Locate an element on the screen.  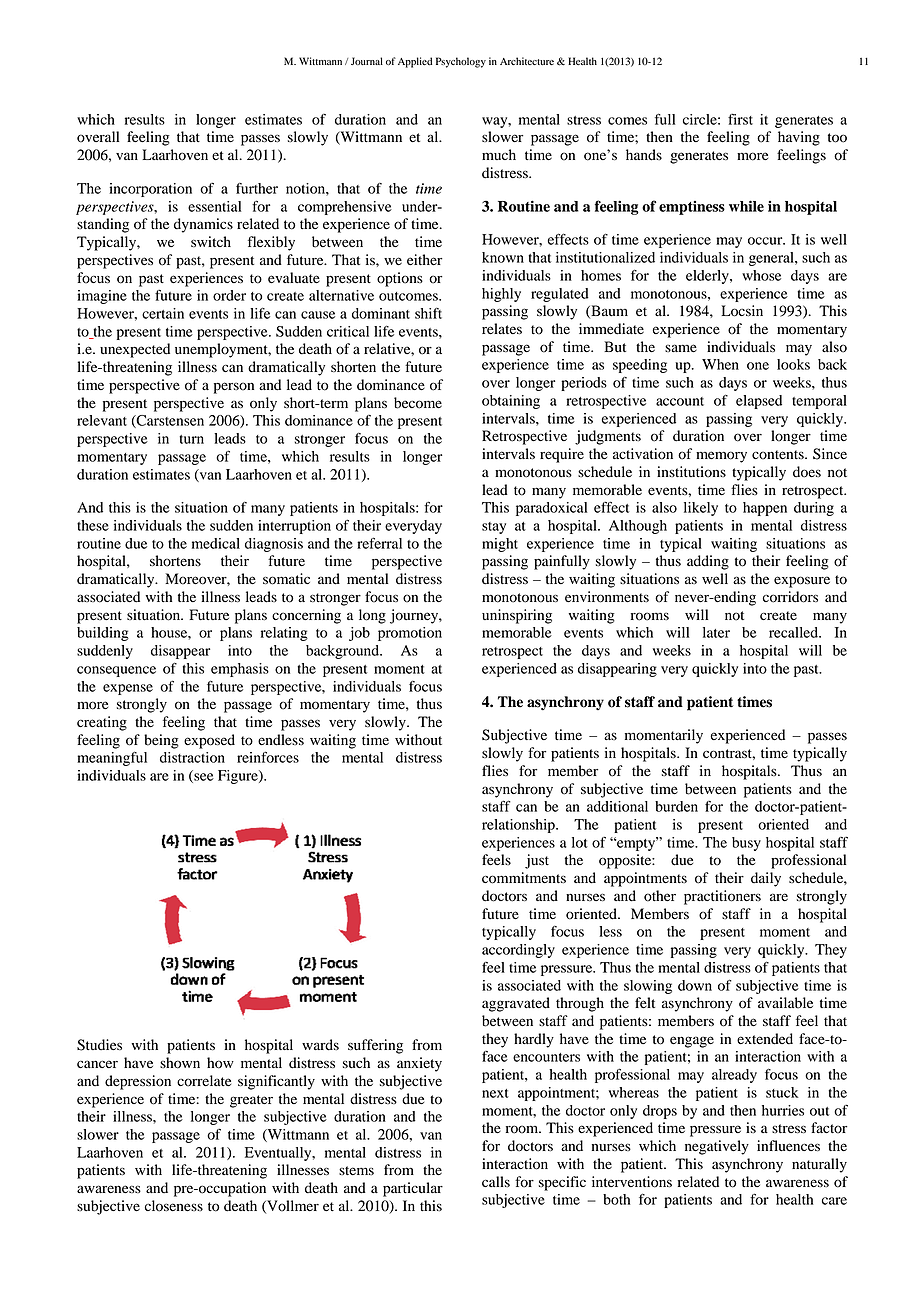
calls is located at coordinates (496, 1182).
